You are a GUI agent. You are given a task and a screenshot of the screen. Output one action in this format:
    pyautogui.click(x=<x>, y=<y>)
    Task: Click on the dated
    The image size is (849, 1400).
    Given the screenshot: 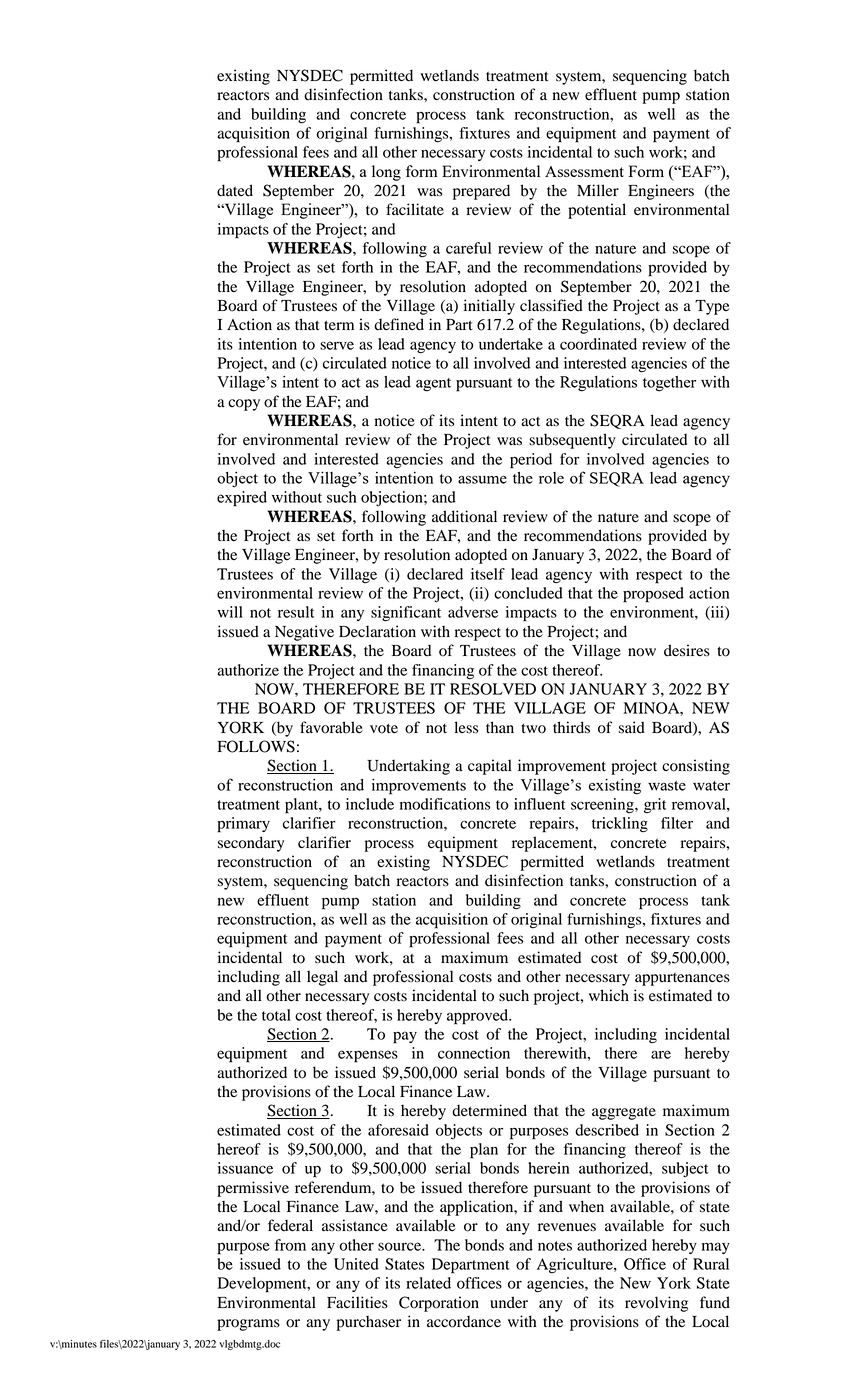 What is the action you would take?
    pyautogui.click(x=235, y=190)
